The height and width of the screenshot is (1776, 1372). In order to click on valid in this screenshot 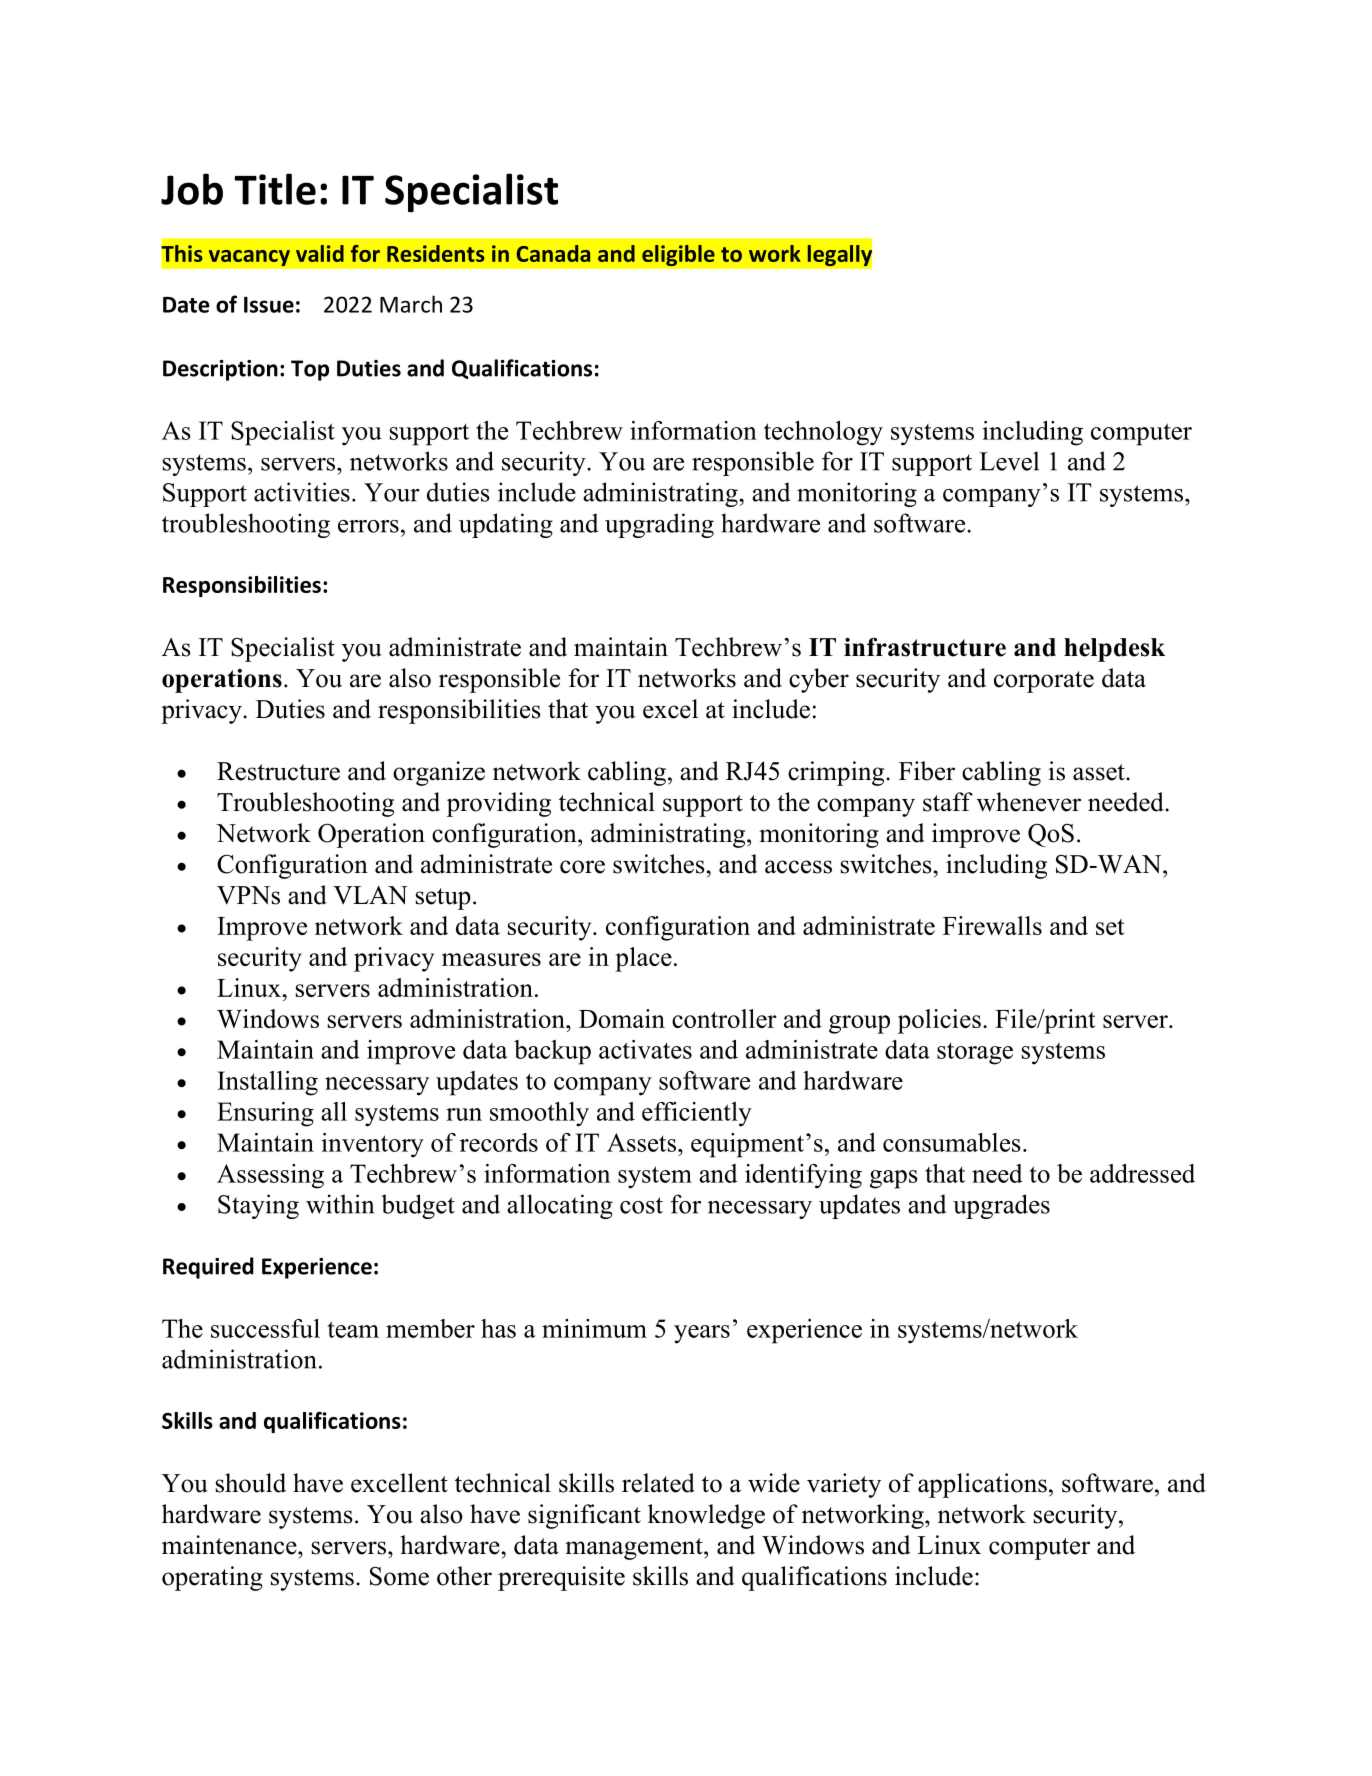, I will do `click(320, 253)`.
